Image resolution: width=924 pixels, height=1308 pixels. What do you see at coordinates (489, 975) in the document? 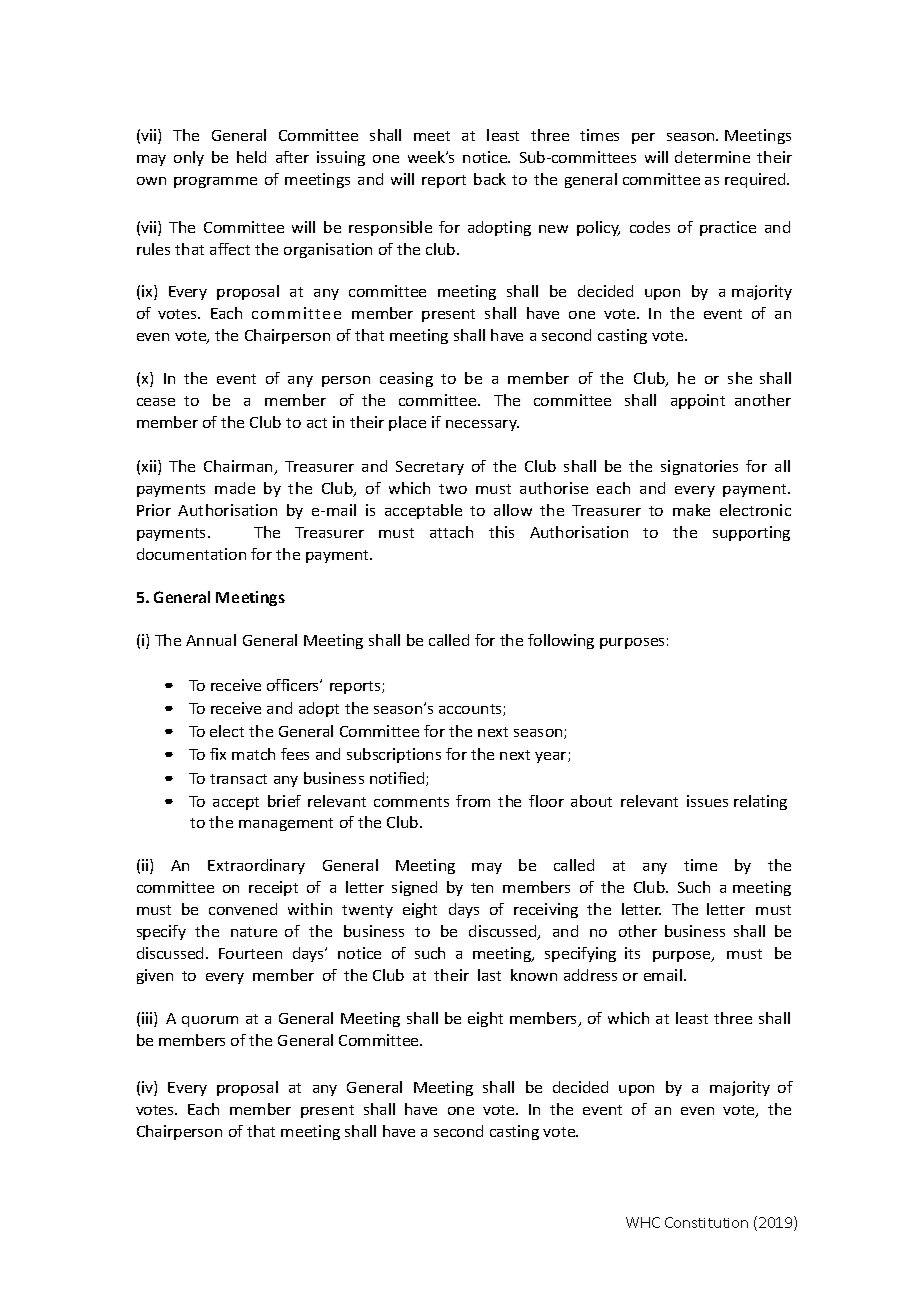
I see `last` at bounding box center [489, 975].
